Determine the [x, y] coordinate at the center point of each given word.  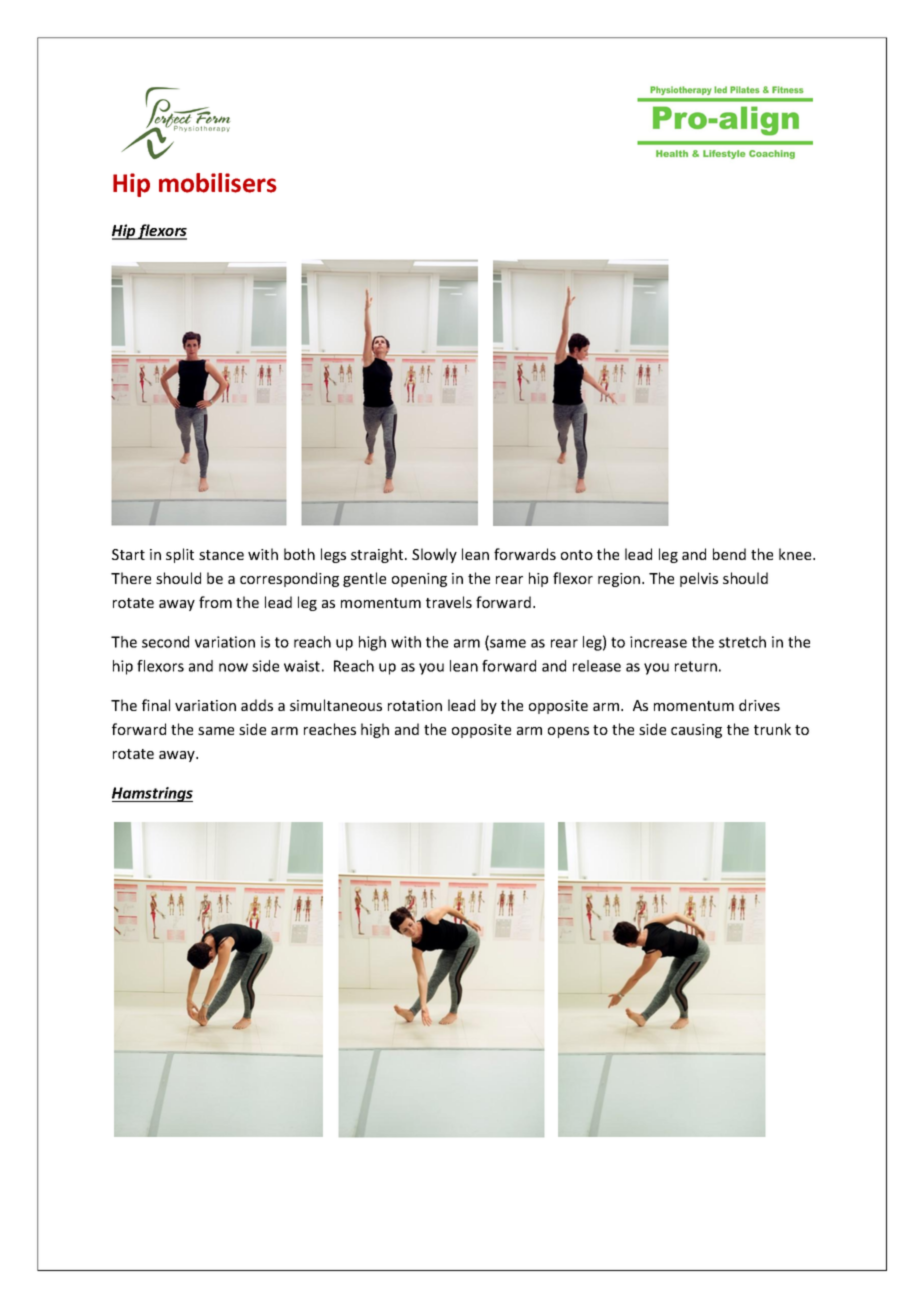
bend [729, 554]
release [597, 666]
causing [696, 731]
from [215, 602]
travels [449, 602]
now [233, 667]
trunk [772, 729]
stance [221, 555]
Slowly [434, 555]
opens [568, 732]
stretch [742, 642]
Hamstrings [152, 794]
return [696, 666]
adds [257, 705]
